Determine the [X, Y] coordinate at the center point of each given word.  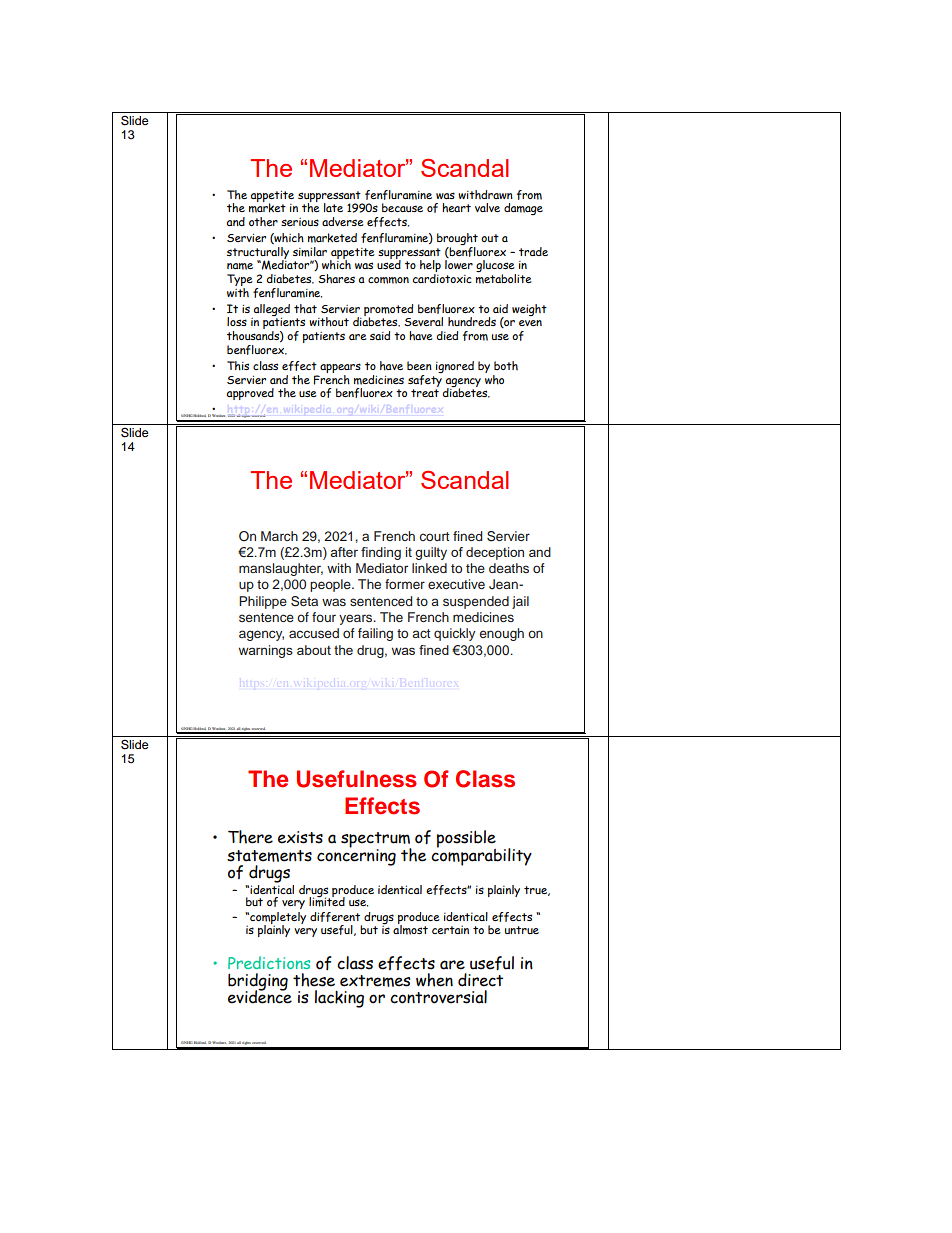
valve [487, 207]
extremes [375, 981]
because [402, 207]
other [263, 221]
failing [375, 634]
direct [480, 980]
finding [381, 553]
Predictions [269, 962]
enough [502, 634]
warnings [266, 651]
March [279, 536]
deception [495, 553]
